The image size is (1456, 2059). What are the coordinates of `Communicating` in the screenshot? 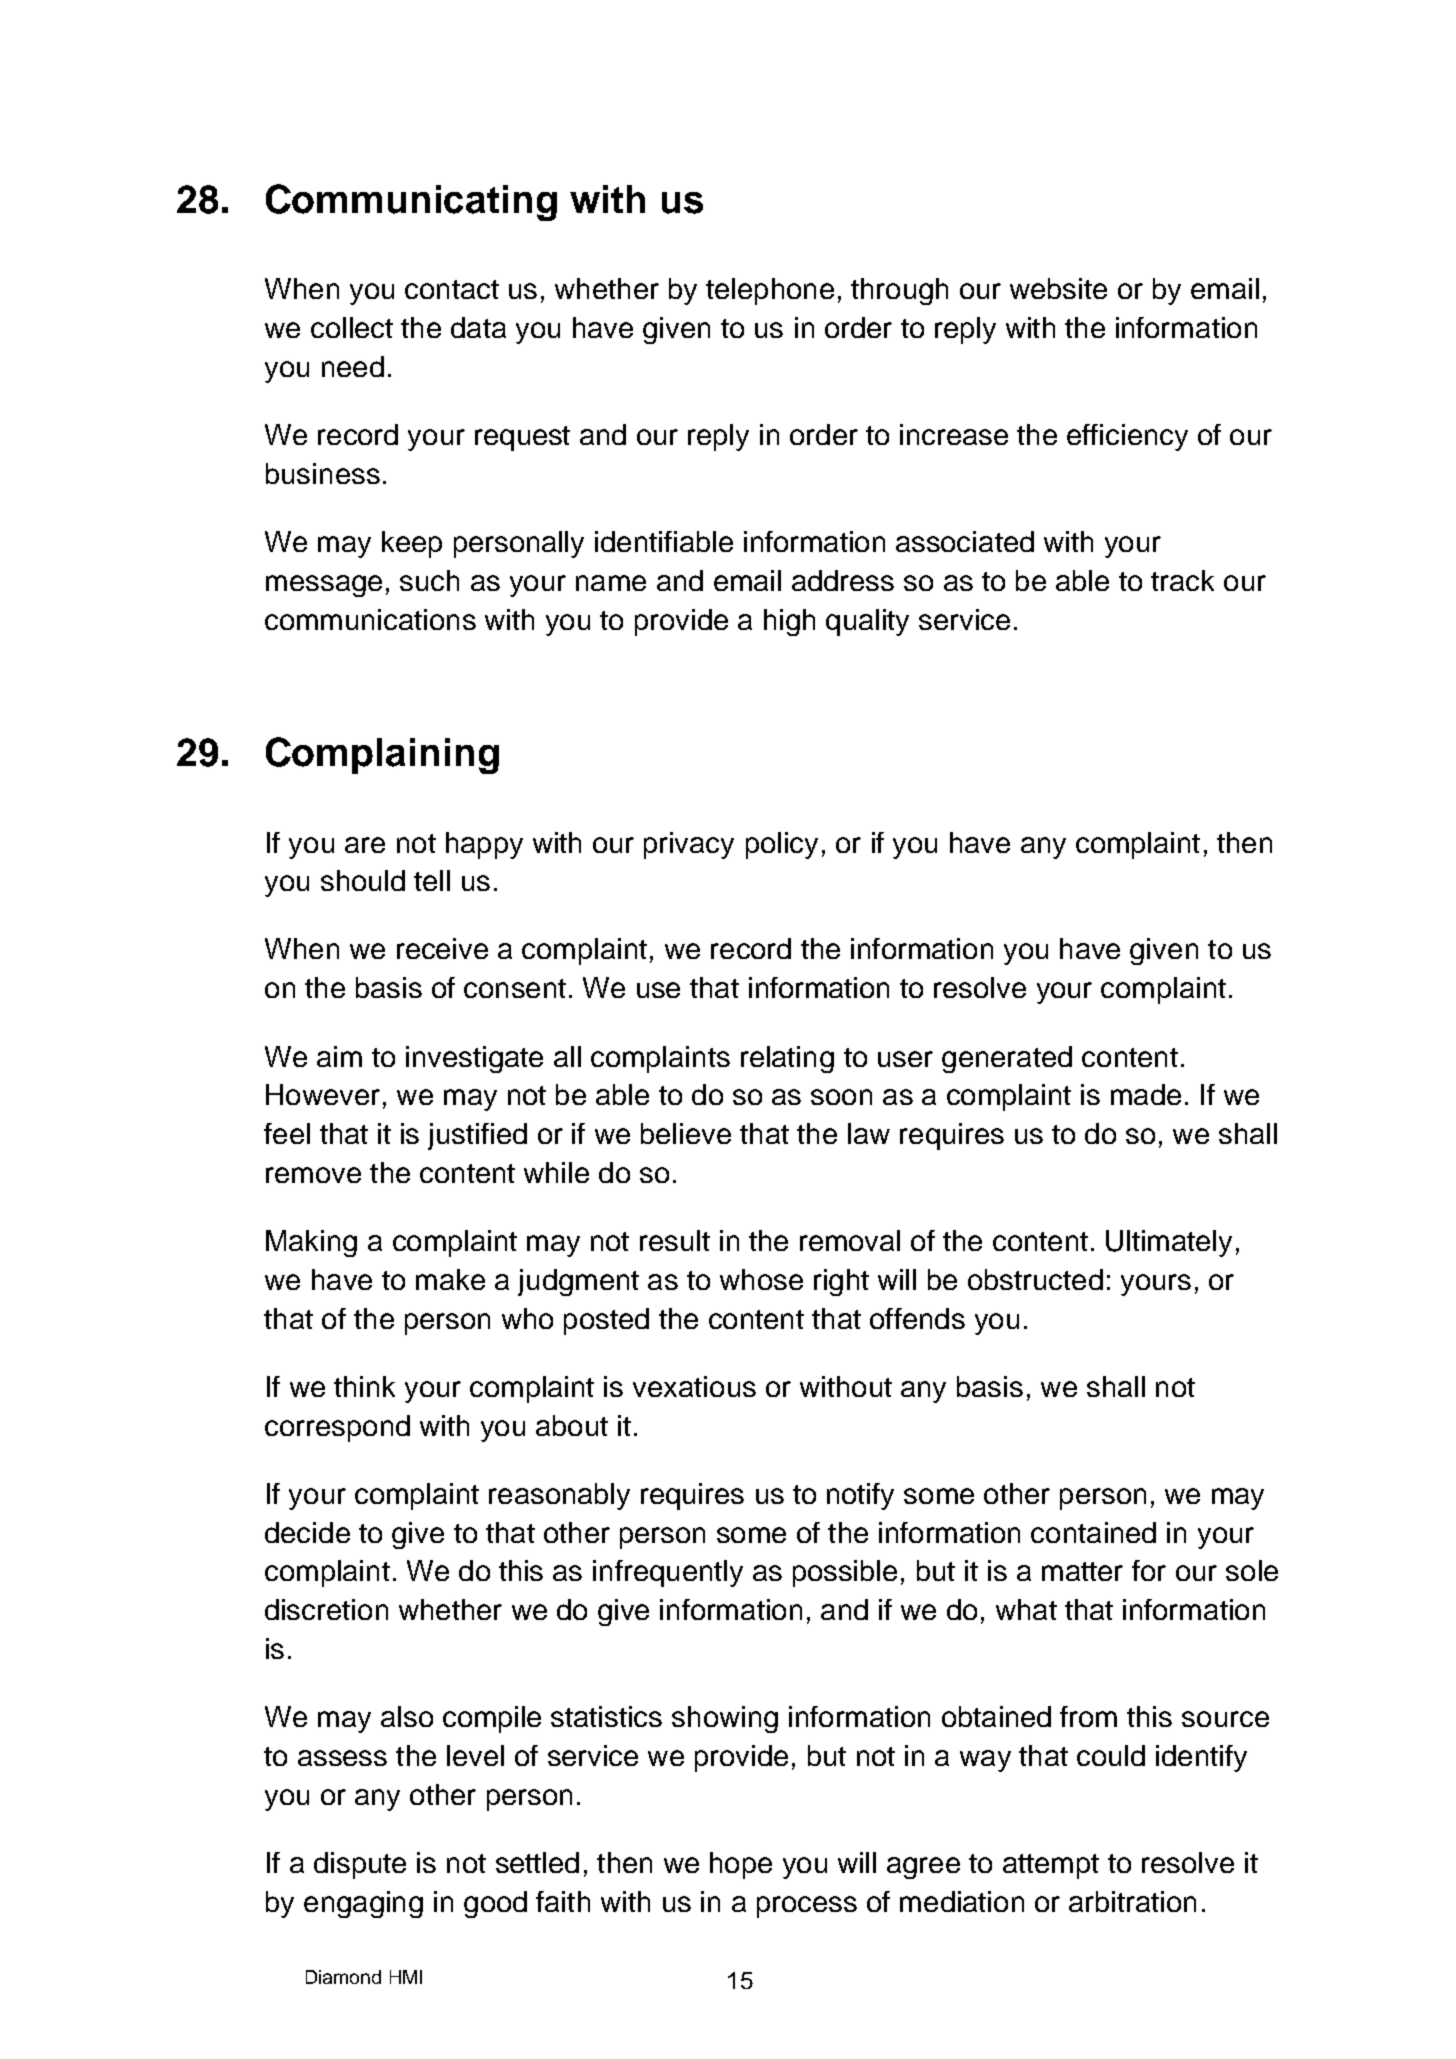 It's located at (411, 202).
